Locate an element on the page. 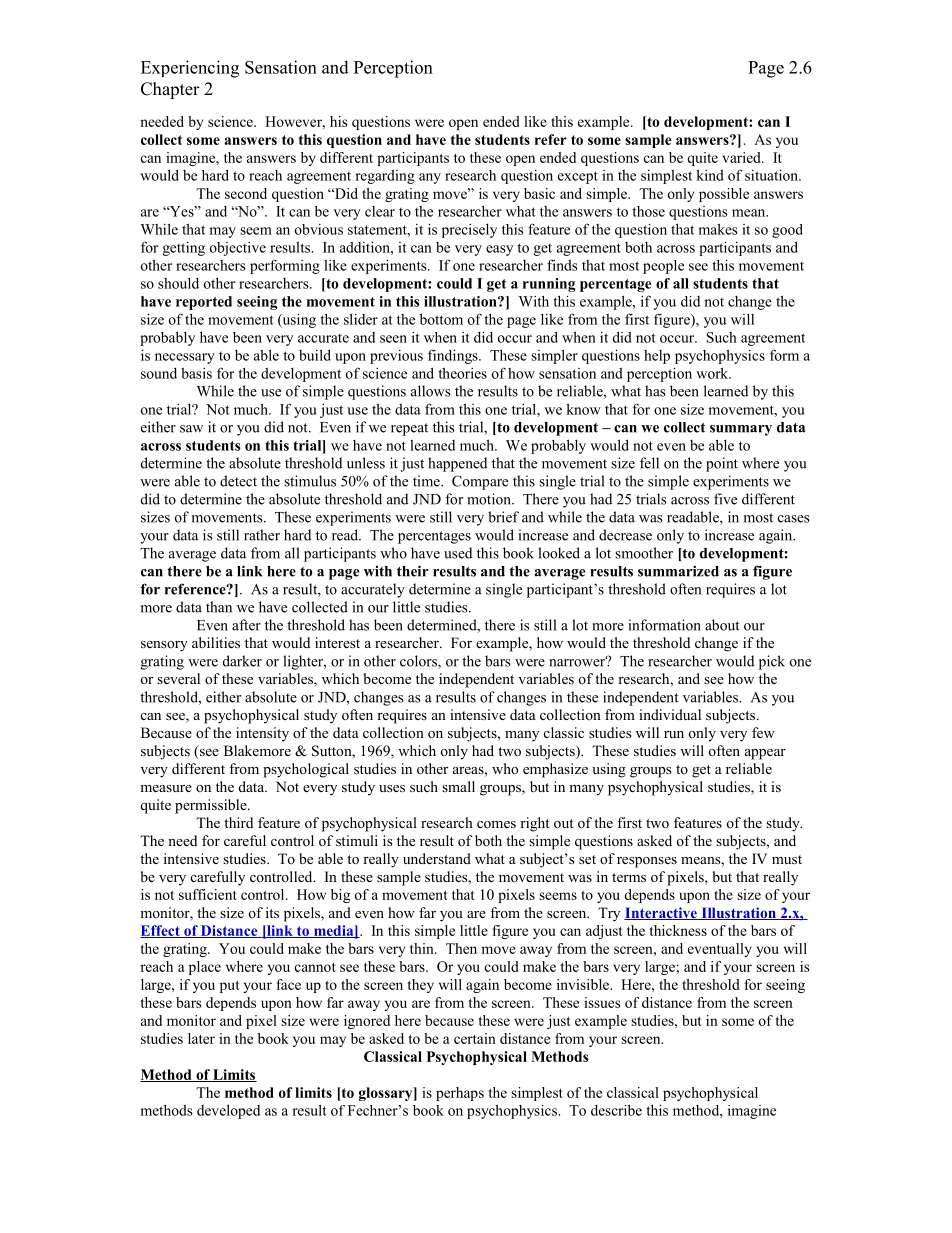 The image size is (952, 1233). about is located at coordinates (722, 625).
